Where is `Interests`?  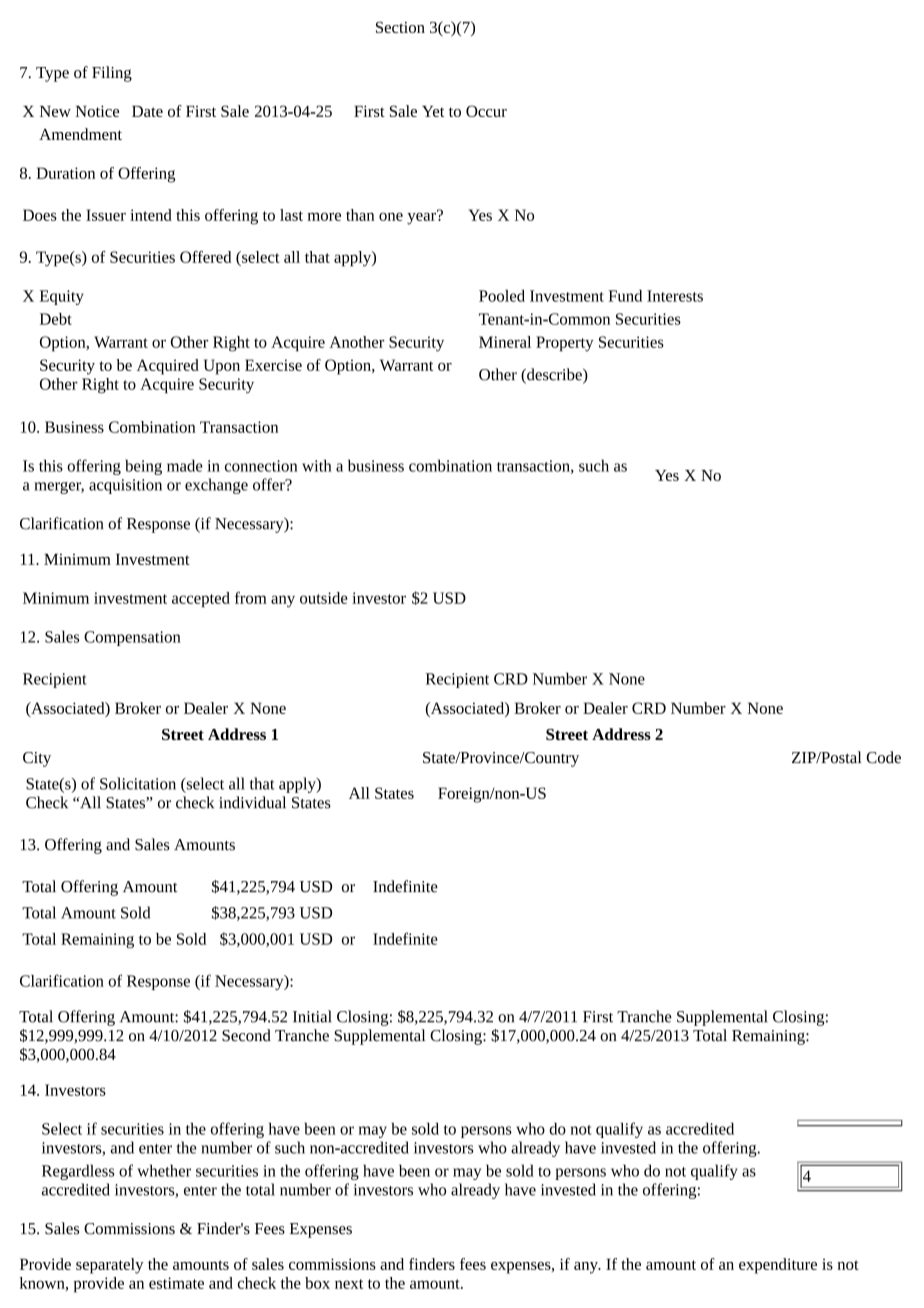
Interests is located at coordinates (675, 296).
